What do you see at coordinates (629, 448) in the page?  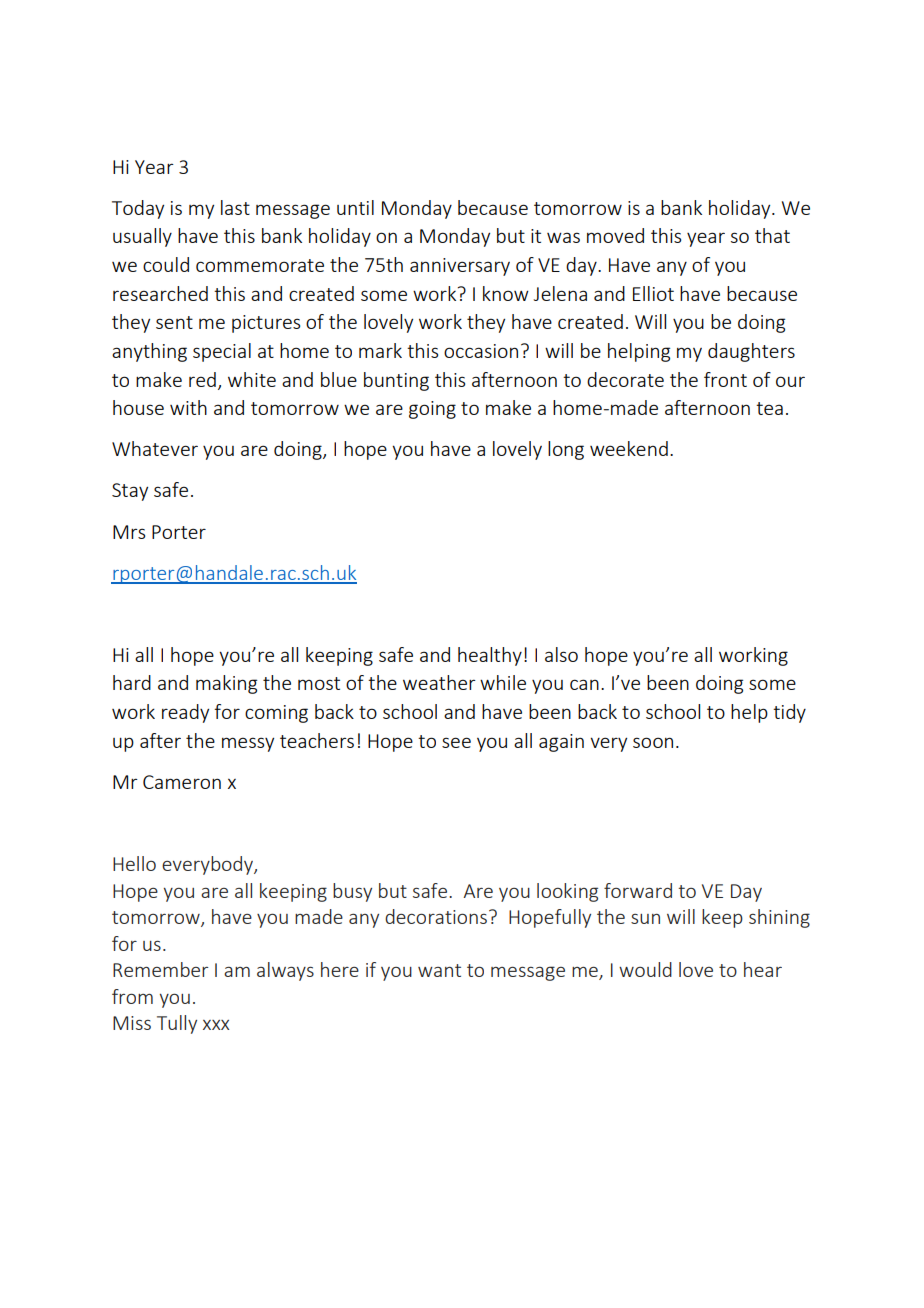 I see `weekend` at bounding box center [629, 448].
